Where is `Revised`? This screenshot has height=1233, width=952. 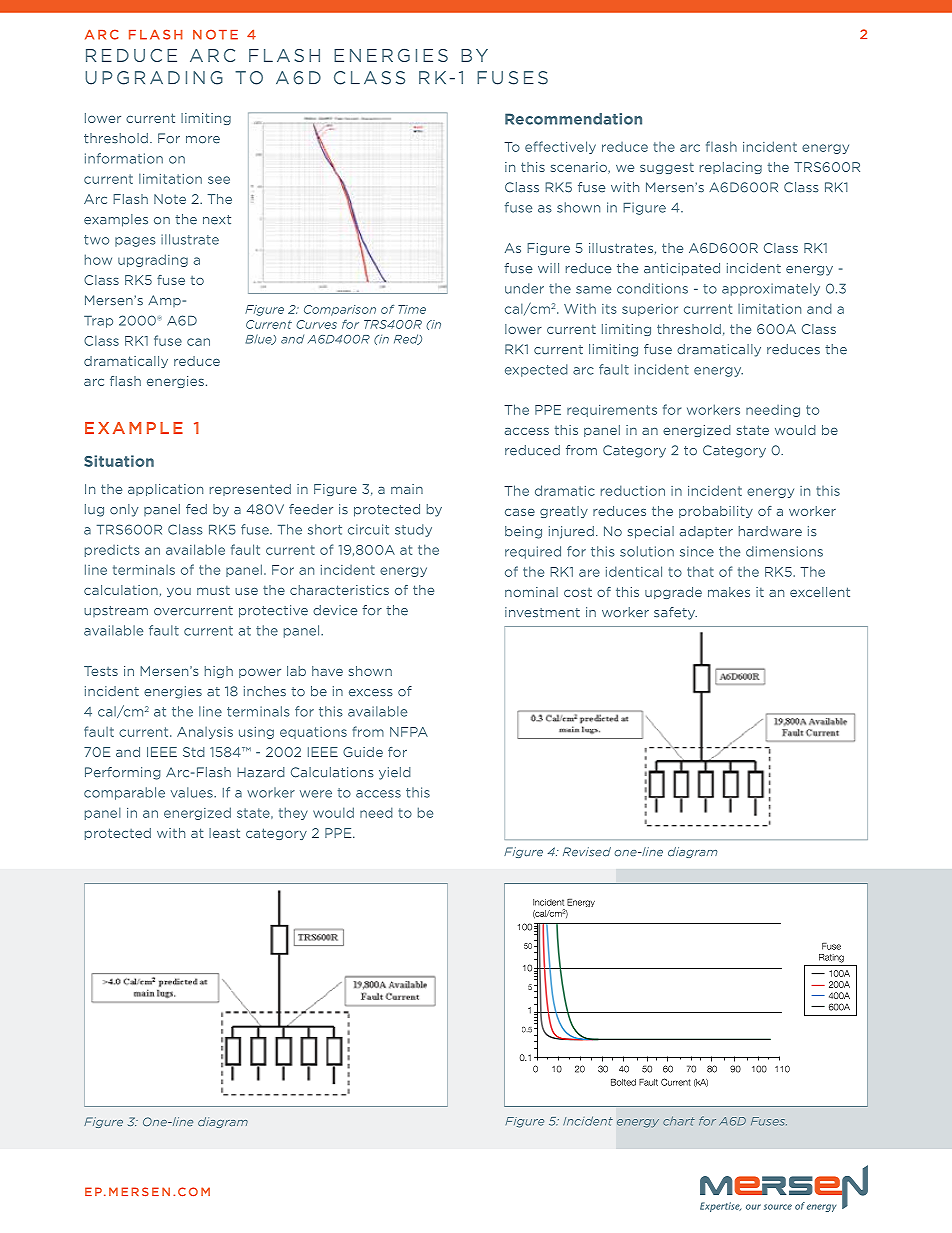 Revised is located at coordinates (587, 852).
